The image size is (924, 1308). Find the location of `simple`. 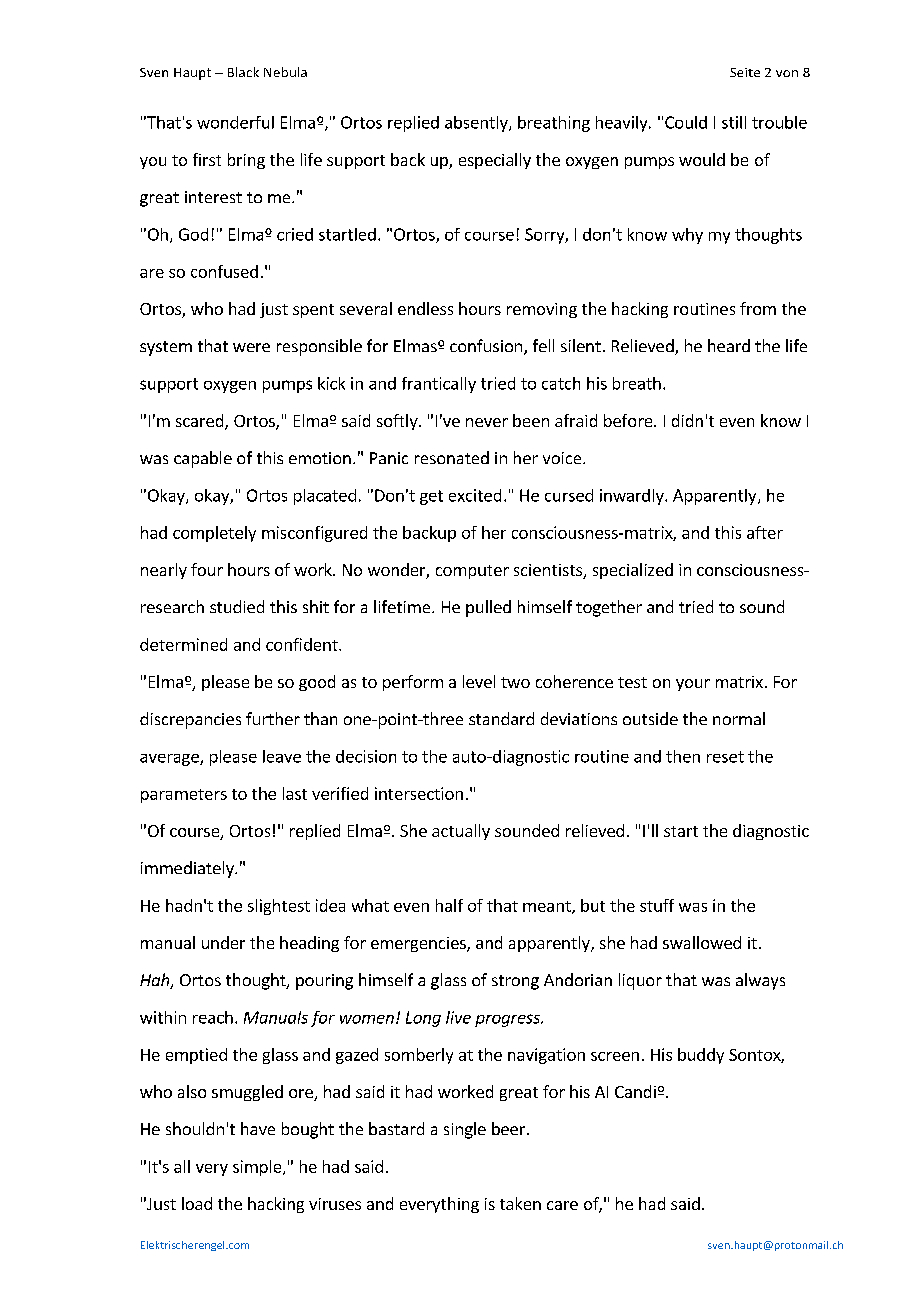

simple is located at coordinates (258, 1168).
